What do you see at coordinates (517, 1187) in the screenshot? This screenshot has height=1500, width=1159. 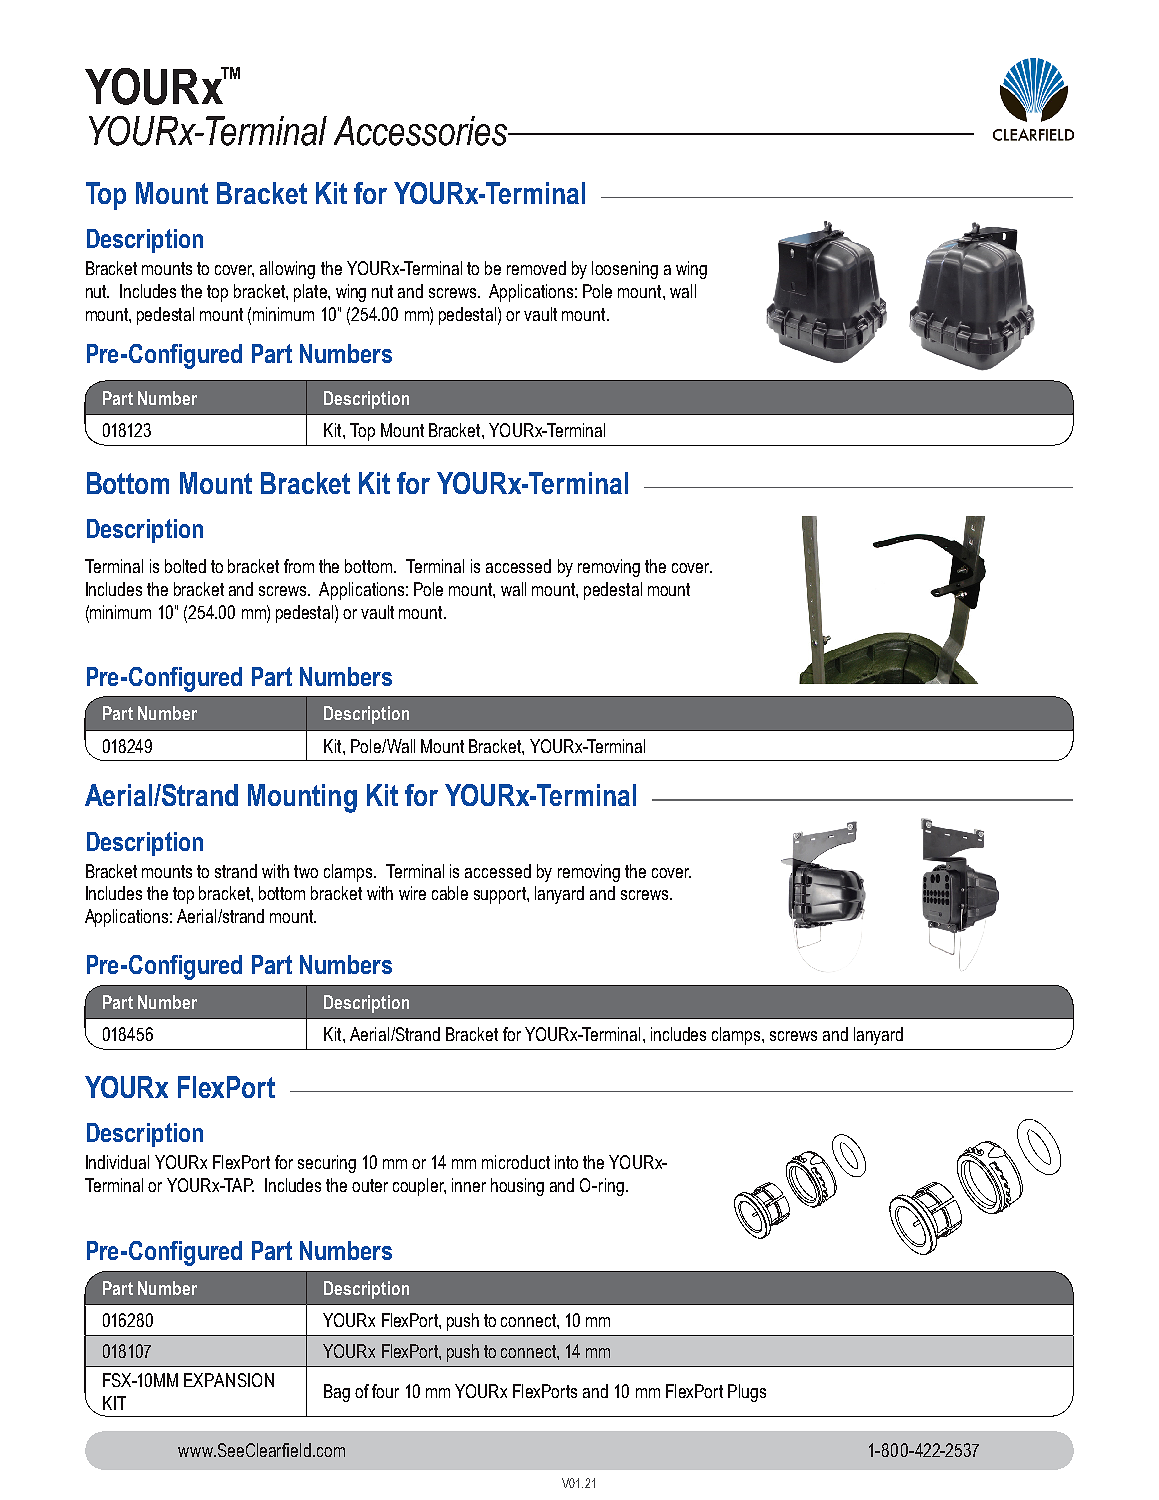 I see `housing` at bounding box center [517, 1187].
